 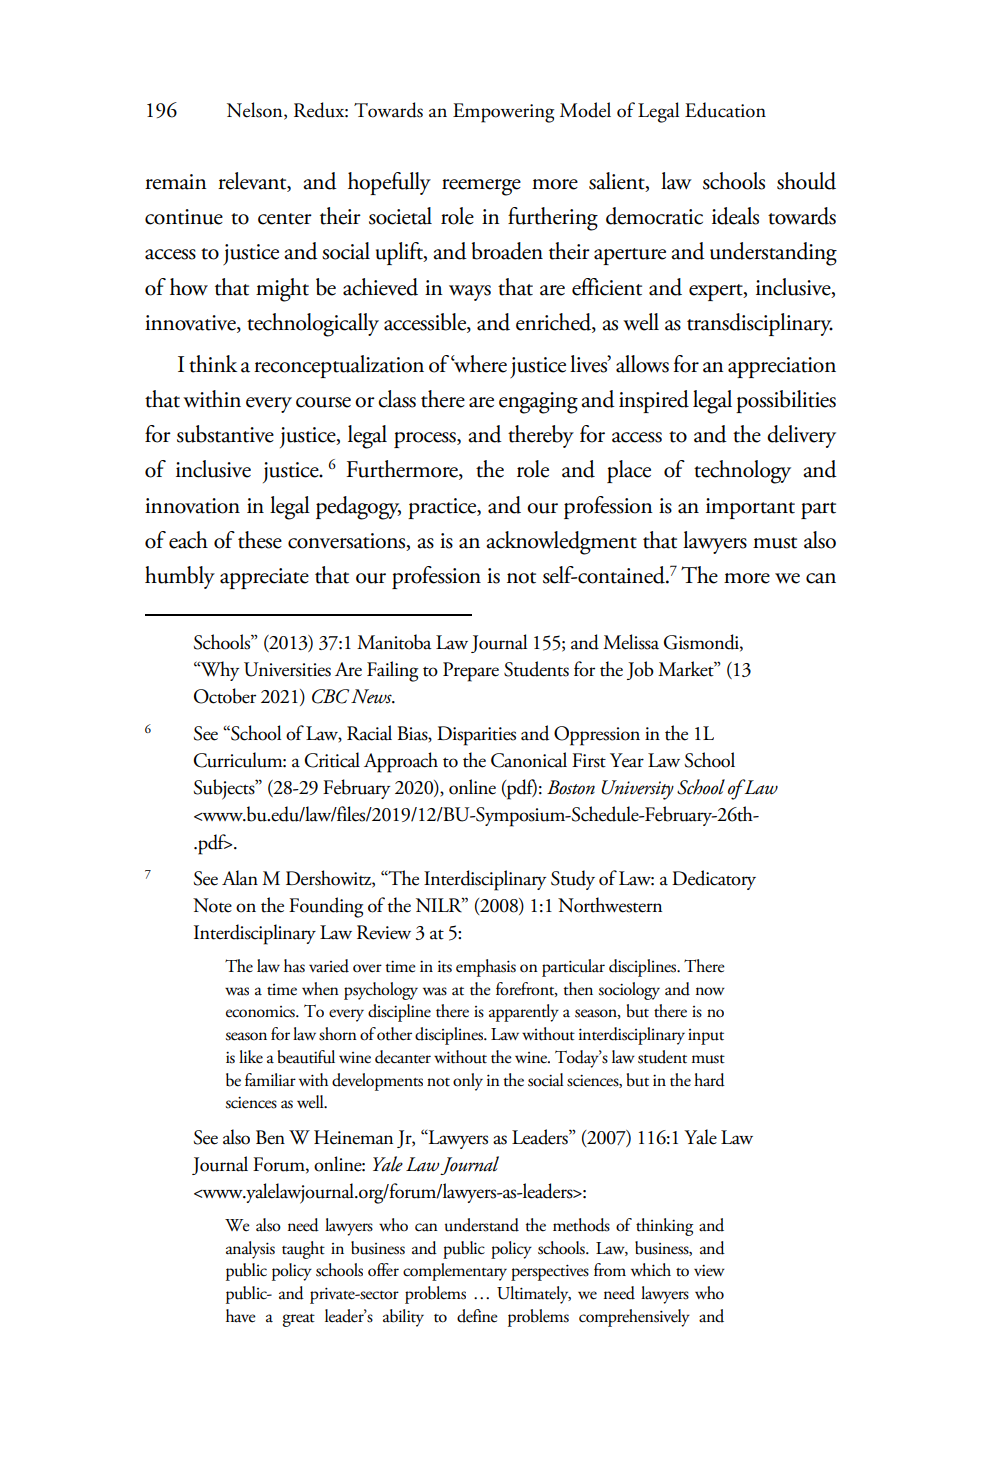 What do you see at coordinates (486, 968) in the document?
I see `emphasis` at bounding box center [486, 968].
